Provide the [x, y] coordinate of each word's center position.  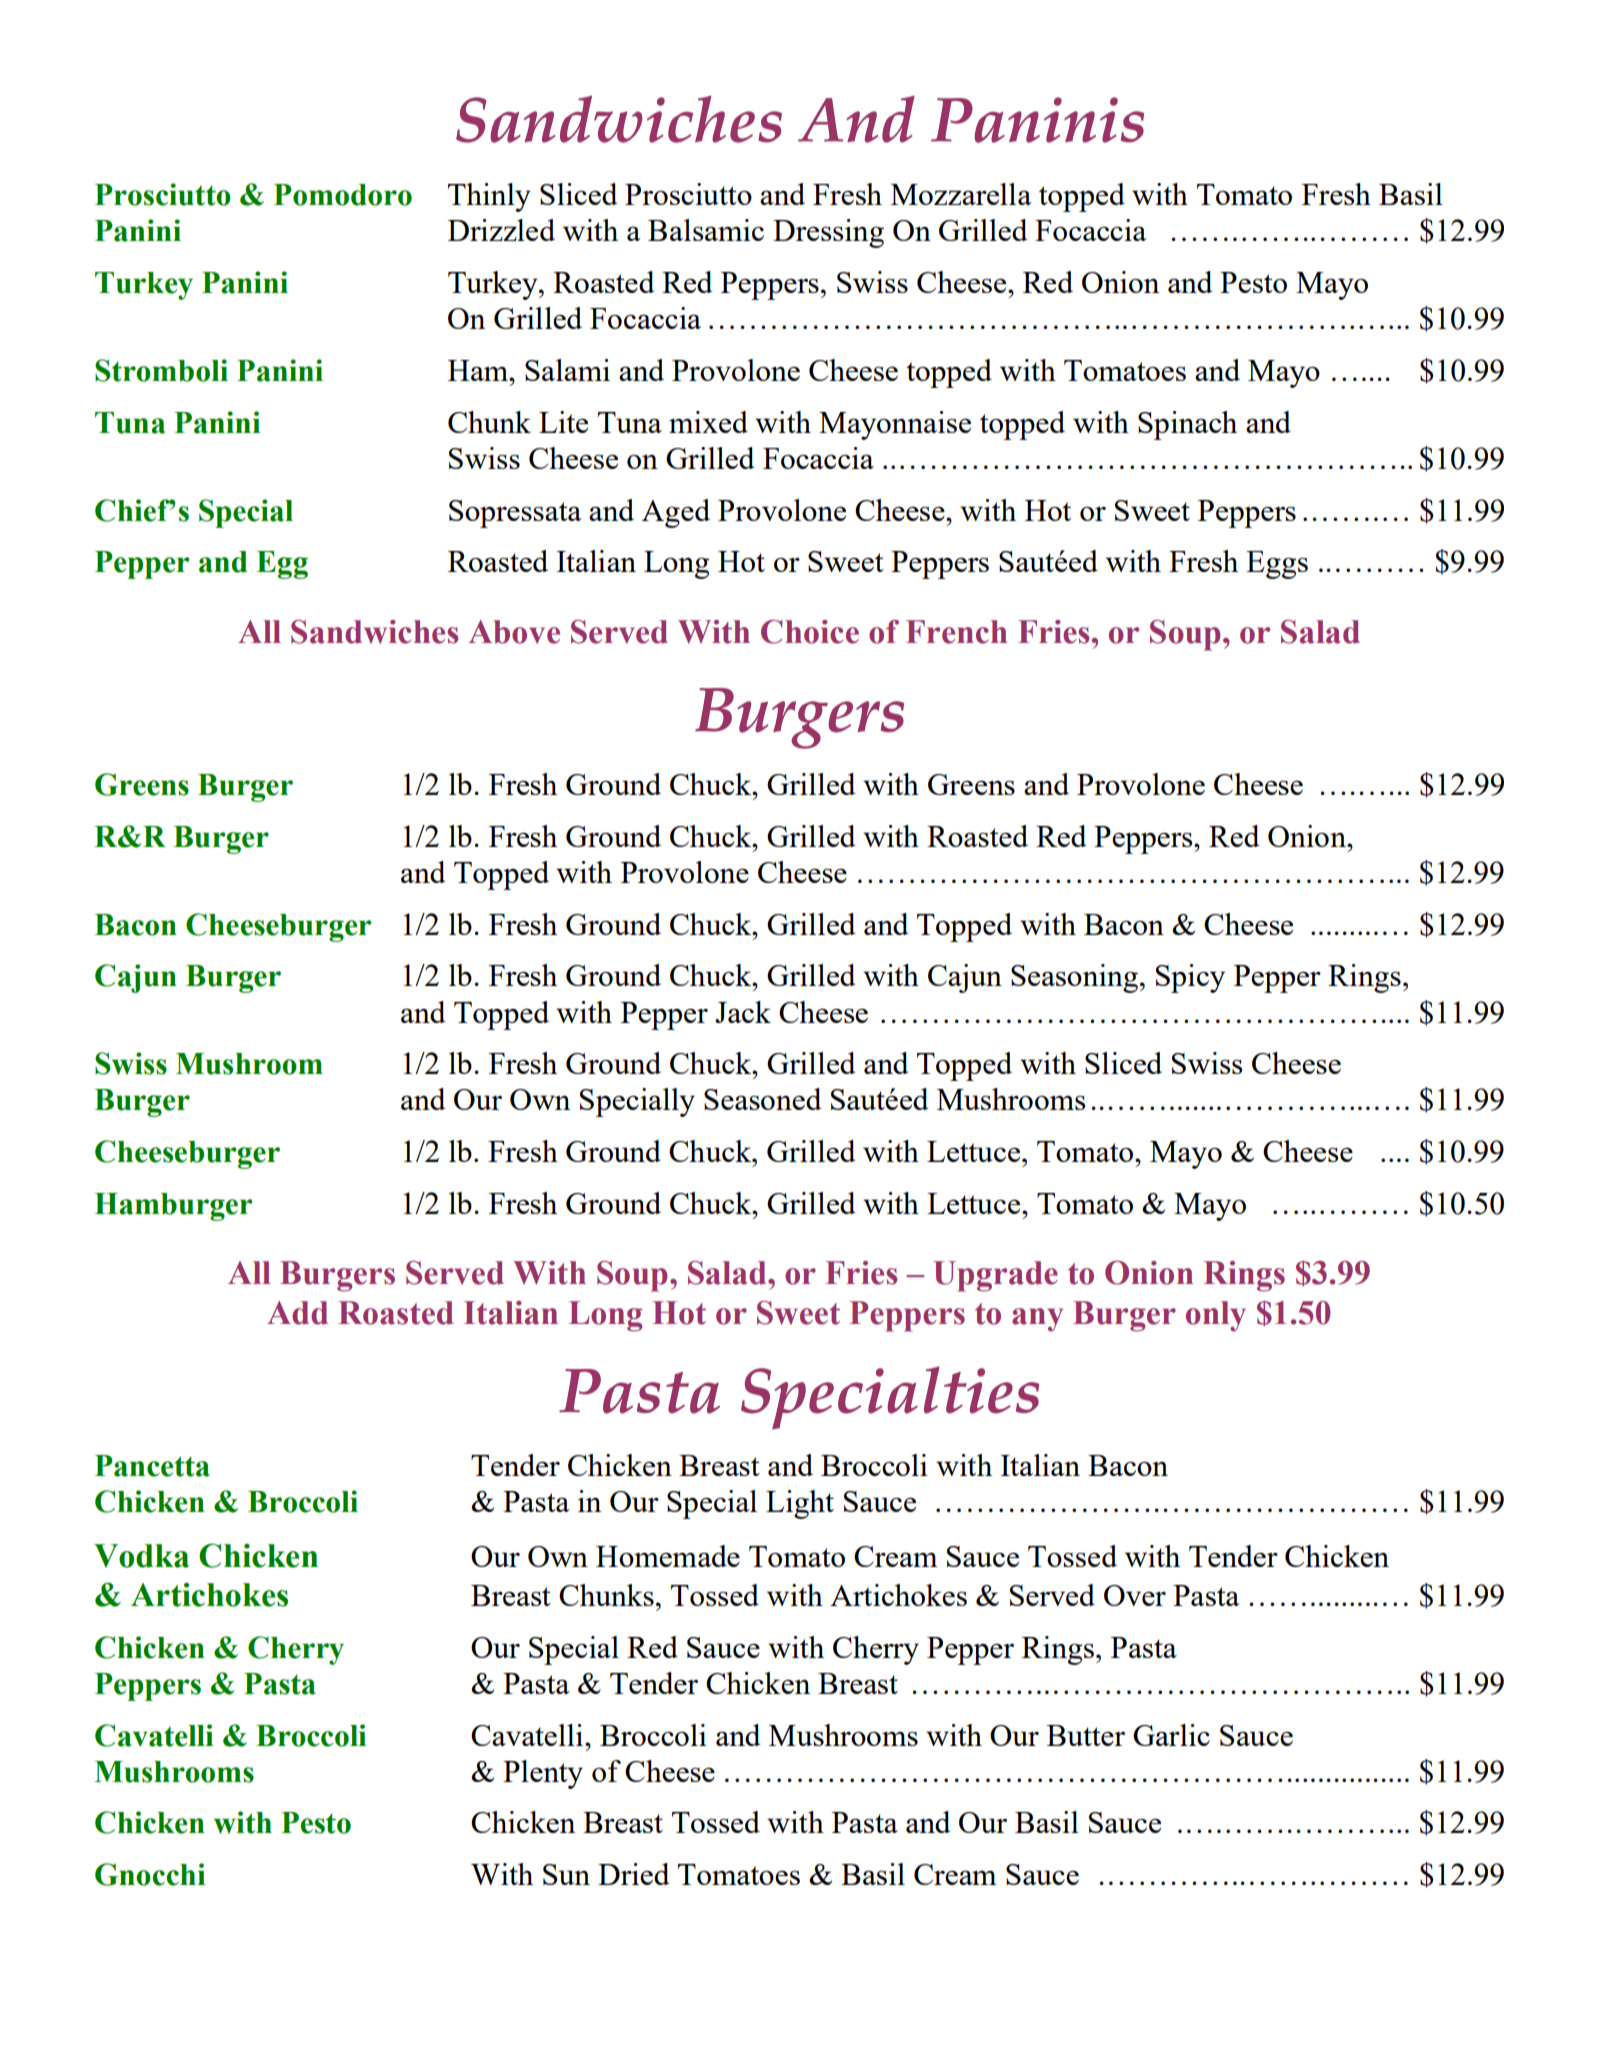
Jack [743, 1012]
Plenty [543, 1774]
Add [297, 1313]
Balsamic [706, 230]
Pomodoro [343, 195]
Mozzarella [961, 194]
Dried [633, 1874]
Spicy [1190, 978]
